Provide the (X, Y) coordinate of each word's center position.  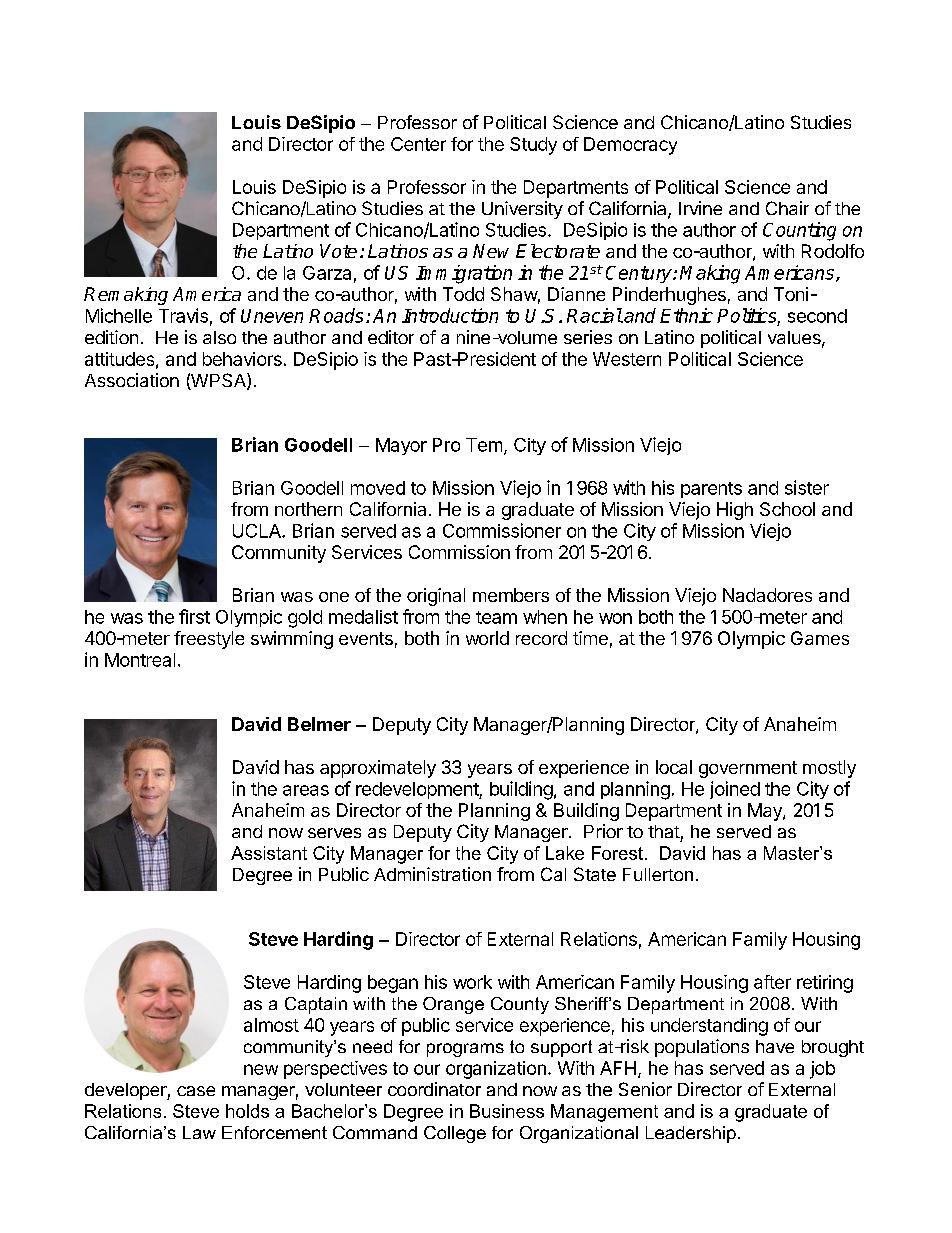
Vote (338, 251)
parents (711, 490)
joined (735, 790)
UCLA (258, 531)
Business (507, 1111)
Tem (484, 445)
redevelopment (418, 790)
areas (306, 790)
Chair (787, 208)
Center (418, 144)
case (196, 1091)
